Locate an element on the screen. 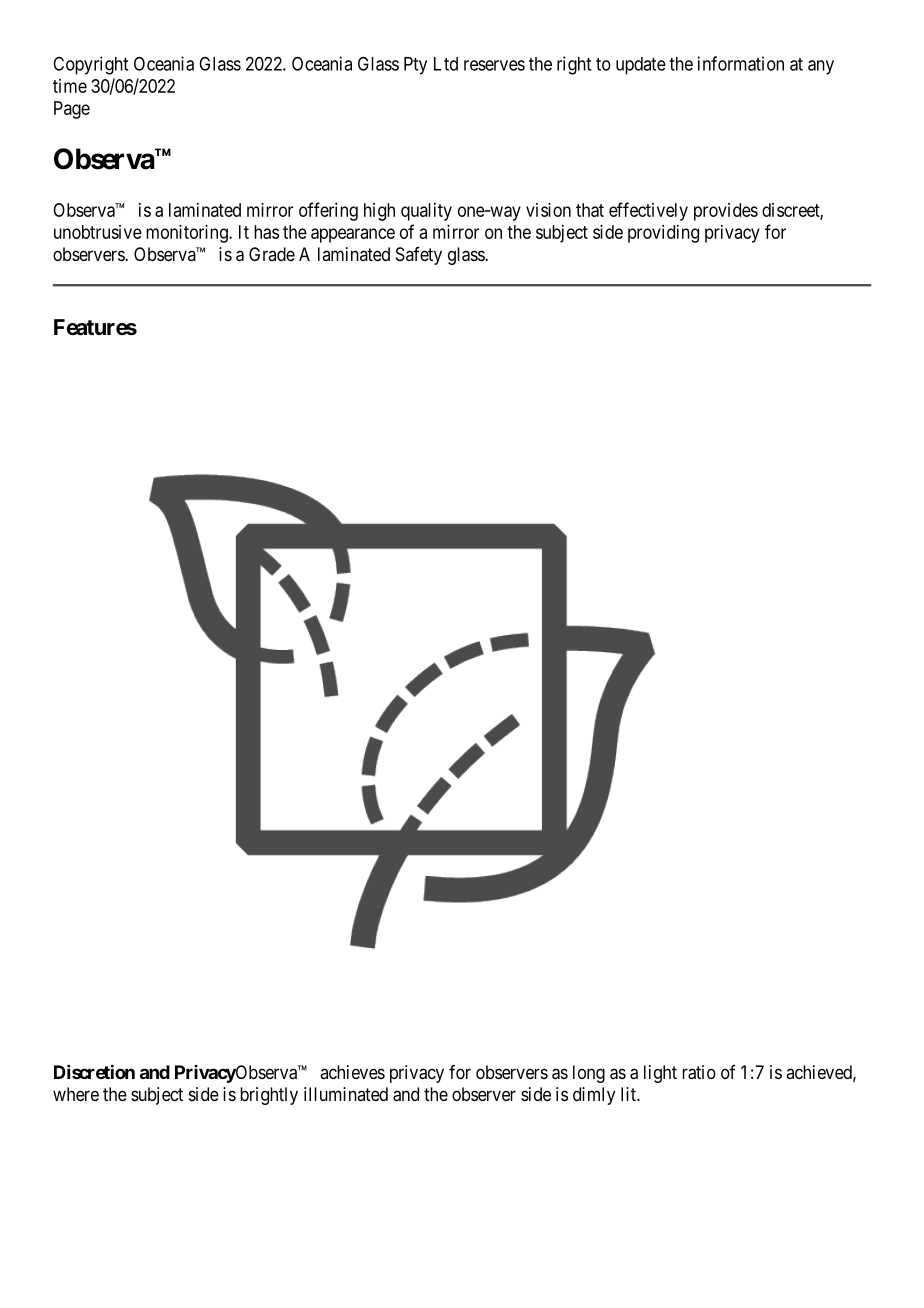 This screenshot has height=1308, width=924. Safety is located at coordinates (419, 256).
